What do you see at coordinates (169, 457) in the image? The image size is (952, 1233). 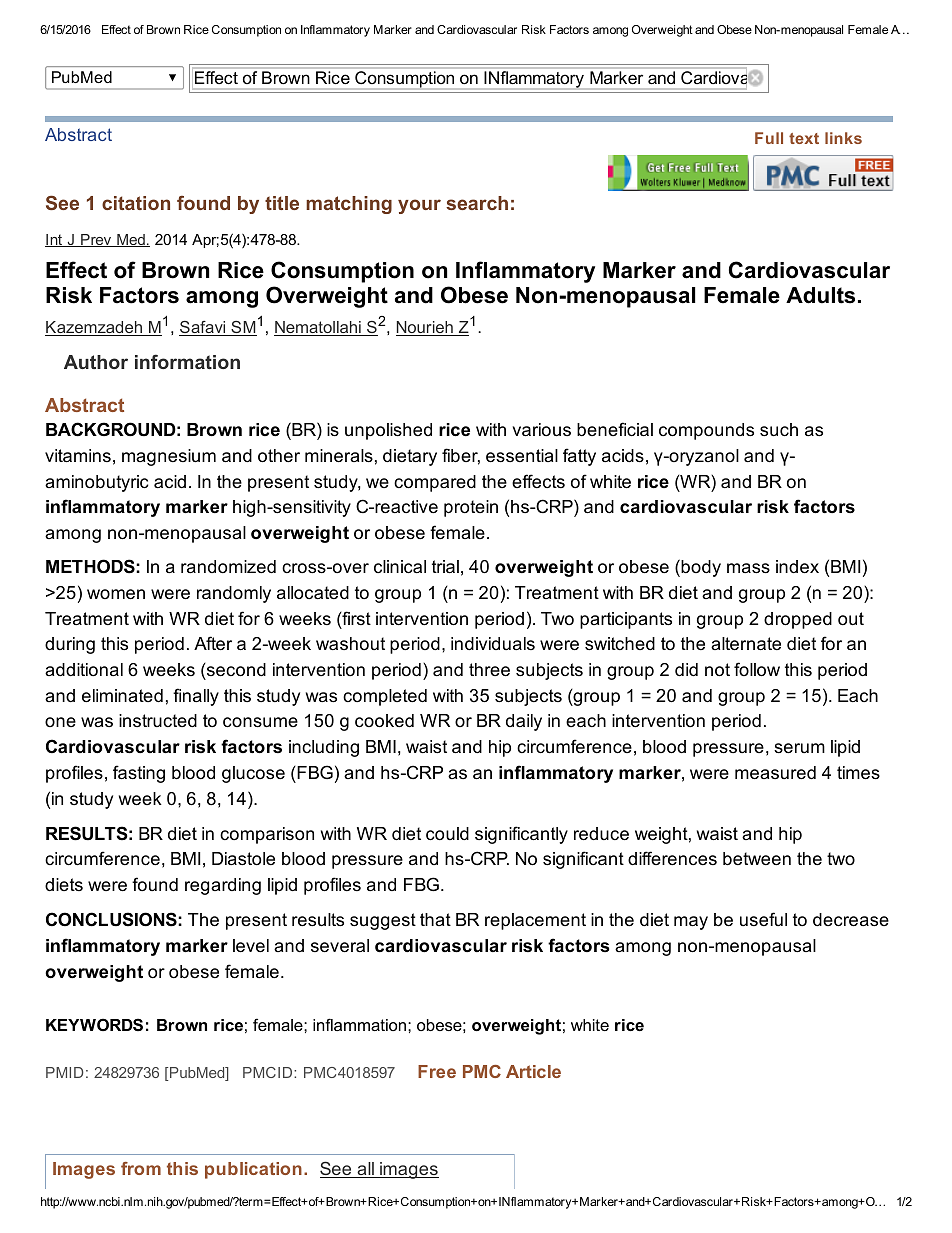 I see `magnesium` at bounding box center [169, 457].
